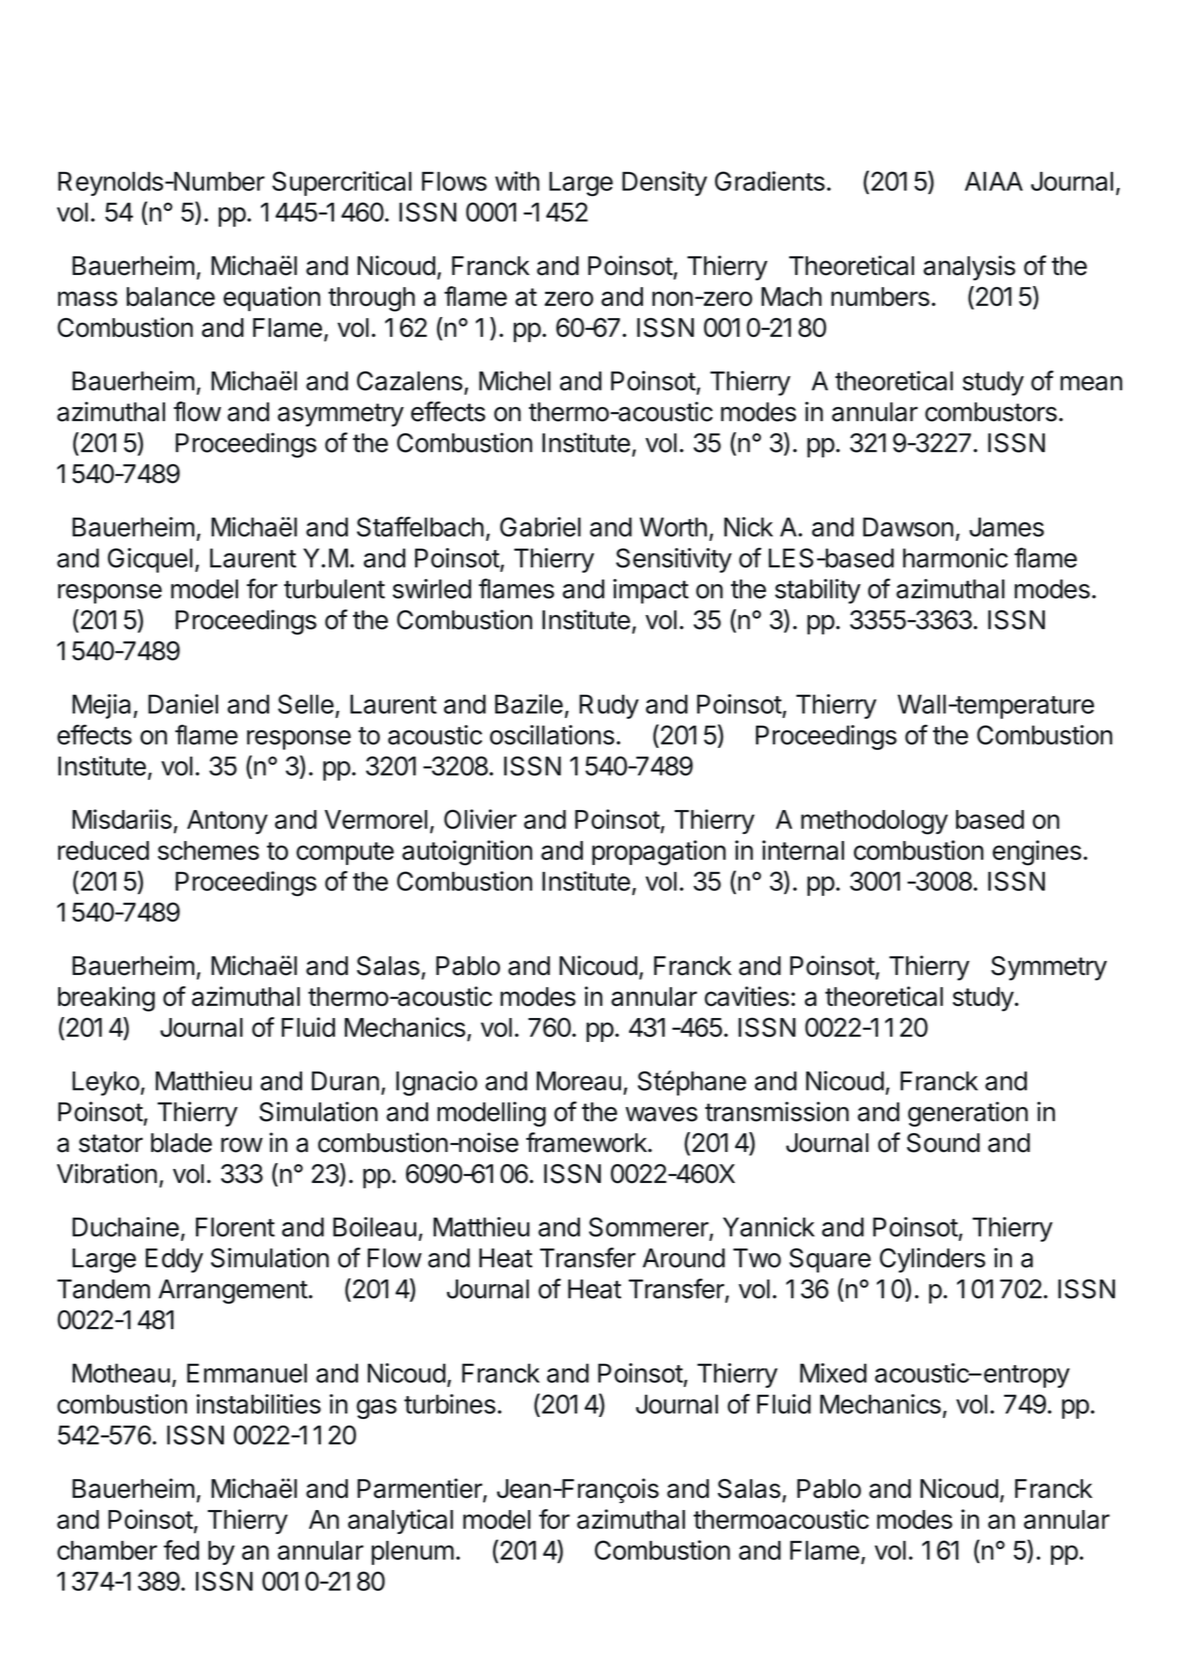 Image resolution: width=1180 pixels, height=1669 pixels. Describe the element at coordinates (1006, 527) in the screenshot. I see `James` at that location.
